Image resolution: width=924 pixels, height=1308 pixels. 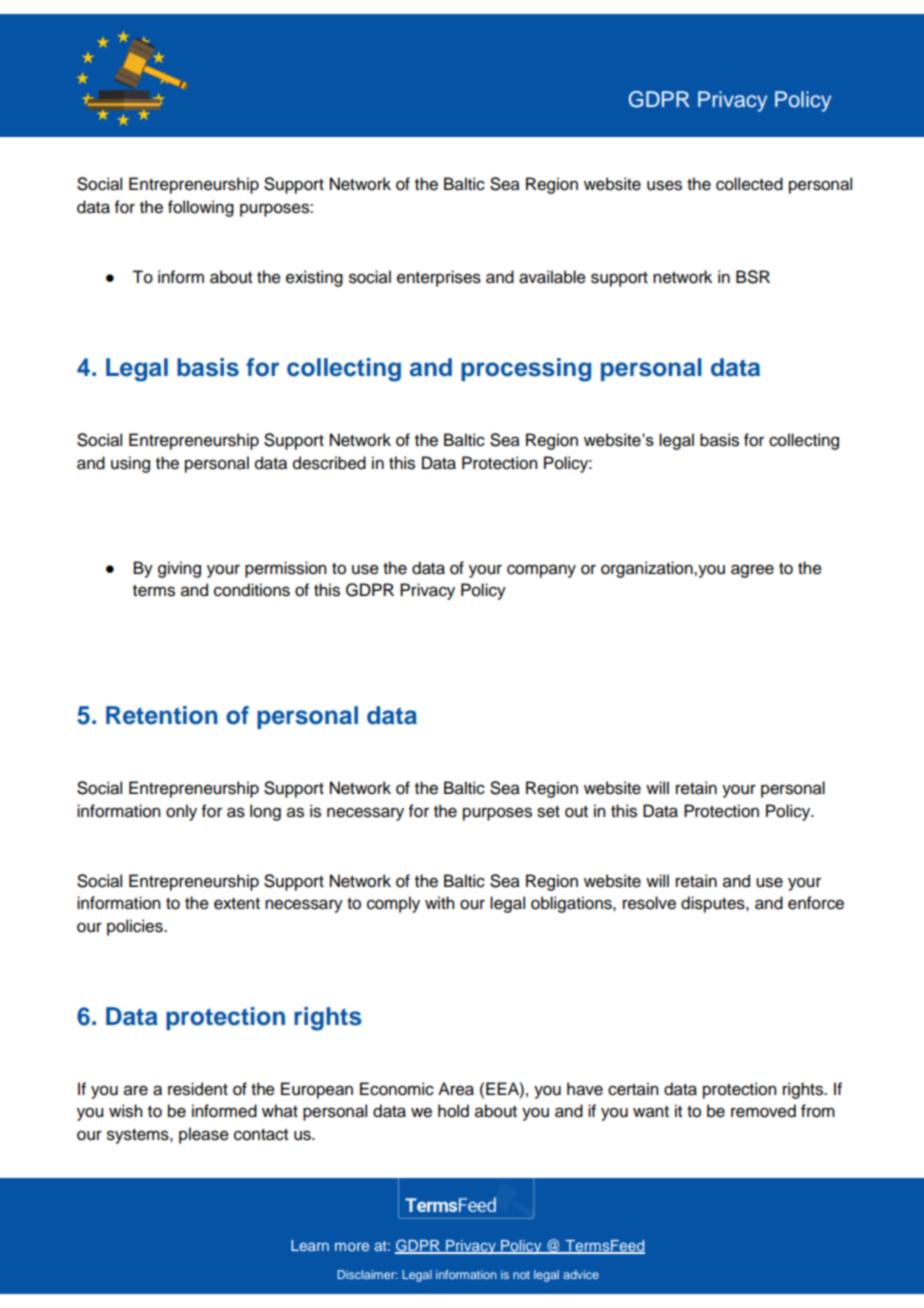 What do you see at coordinates (439, 902) in the document?
I see `with` at bounding box center [439, 902].
